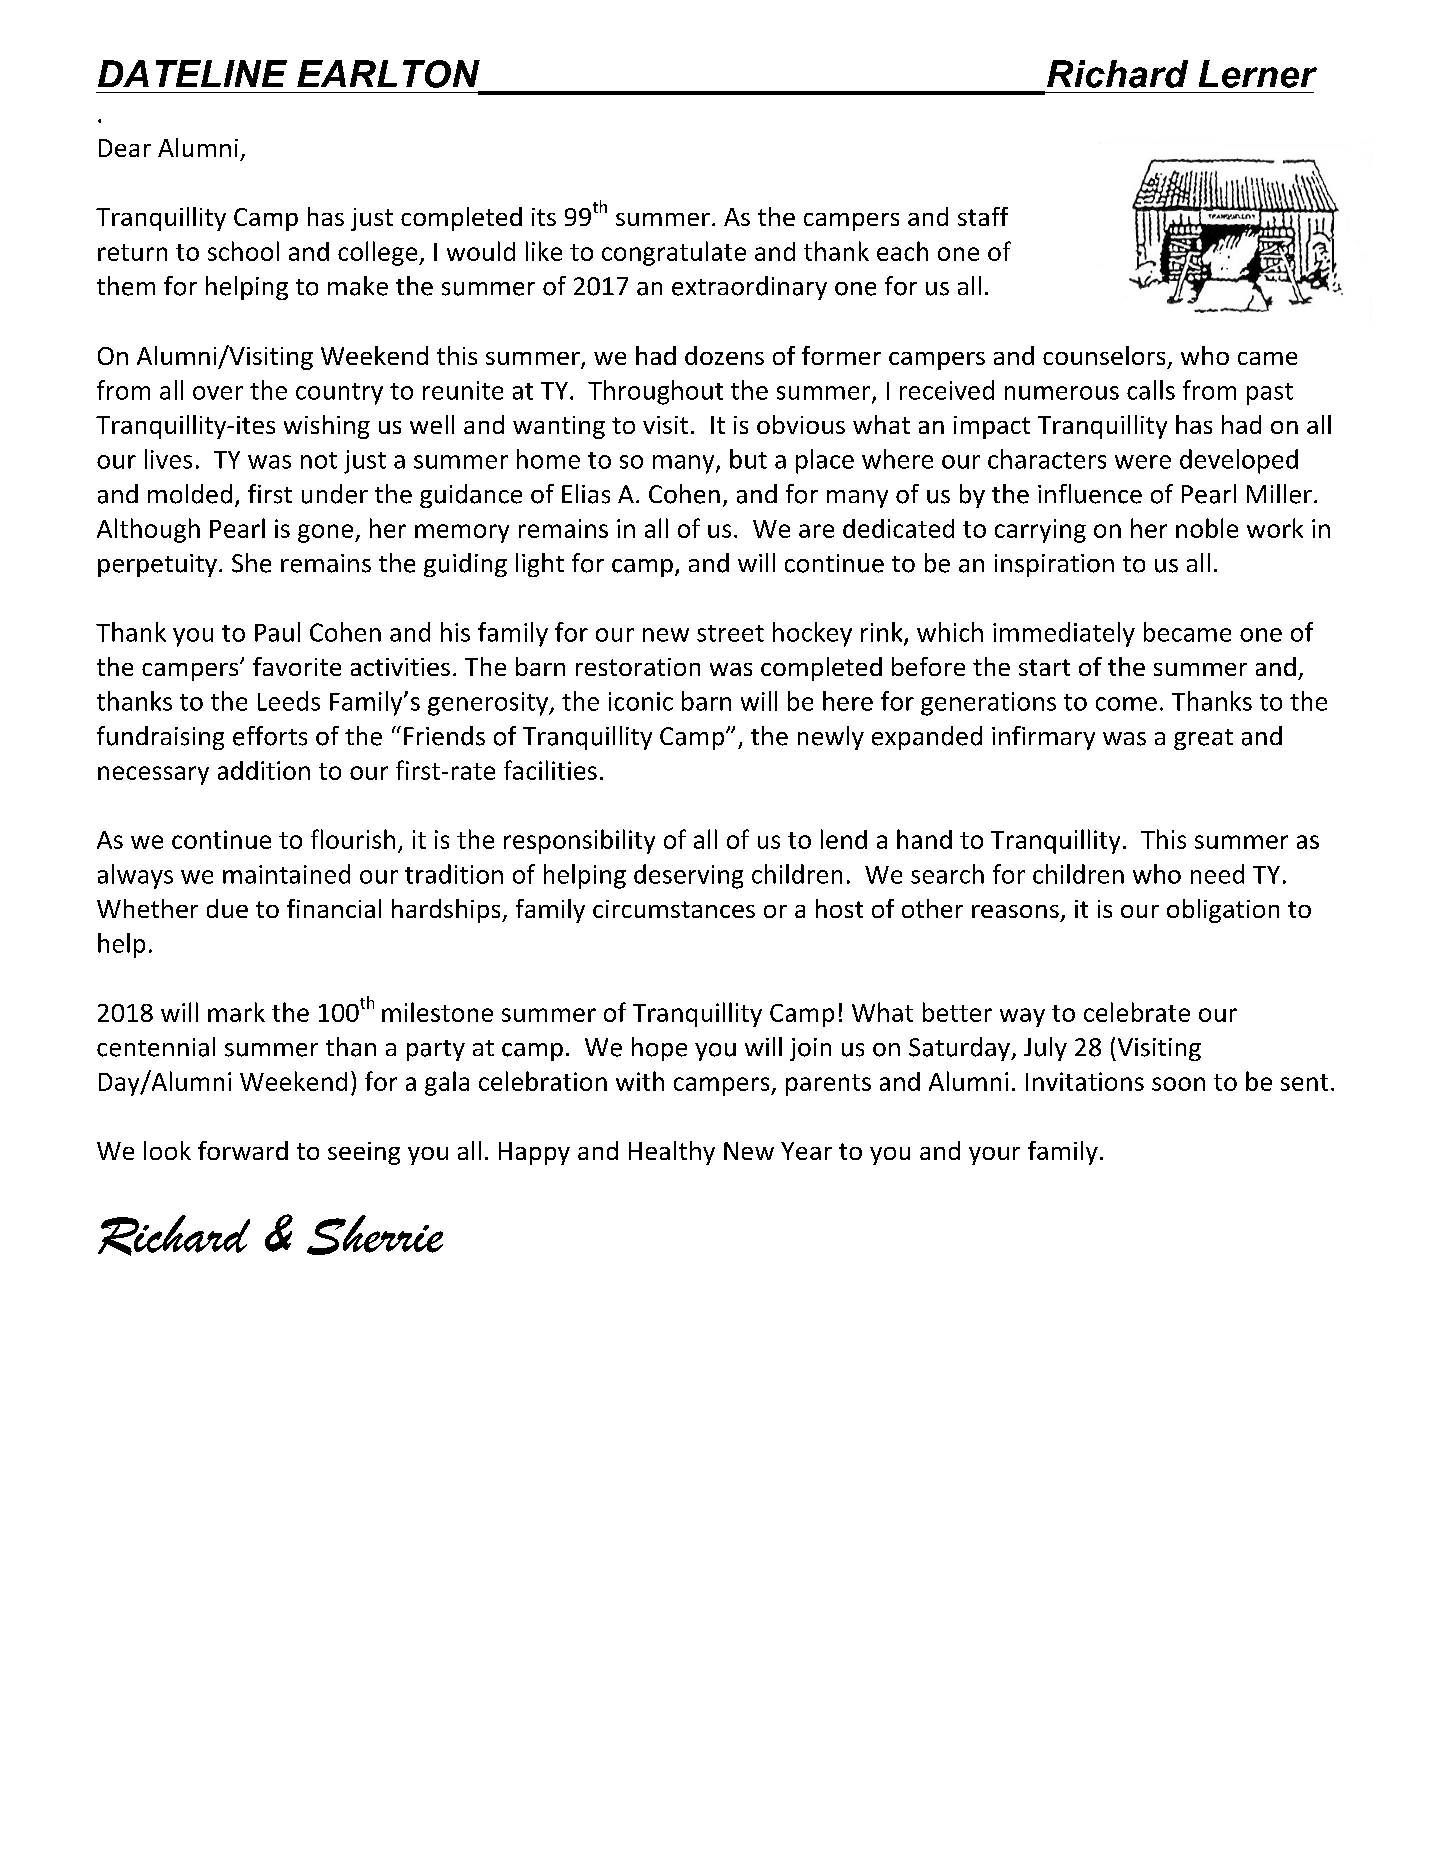  What do you see at coordinates (672, 1153) in the screenshot?
I see `Healthy` at bounding box center [672, 1153].
